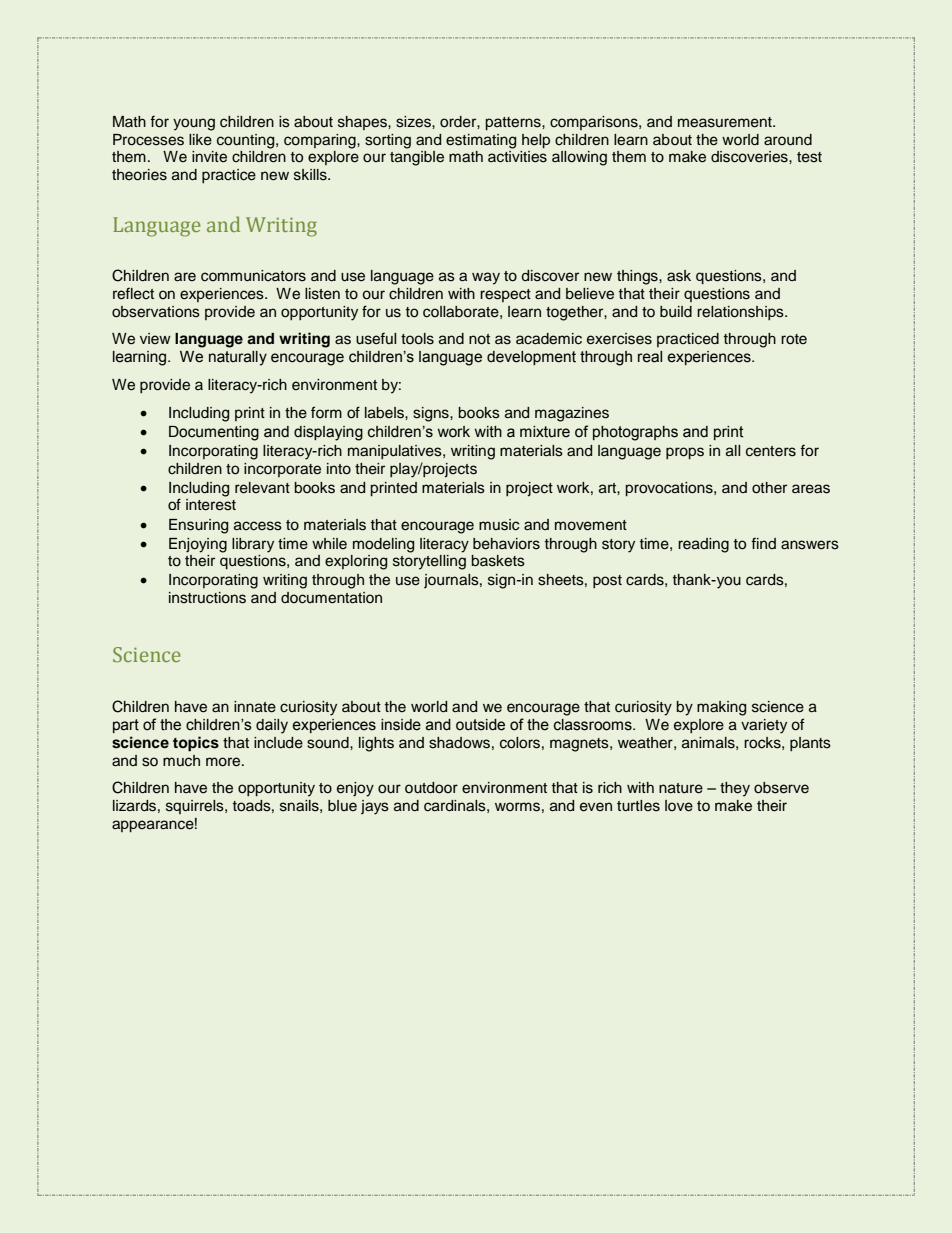  What do you see at coordinates (506, 544) in the document?
I see `behaviors` at bounding box center [506, 544].
